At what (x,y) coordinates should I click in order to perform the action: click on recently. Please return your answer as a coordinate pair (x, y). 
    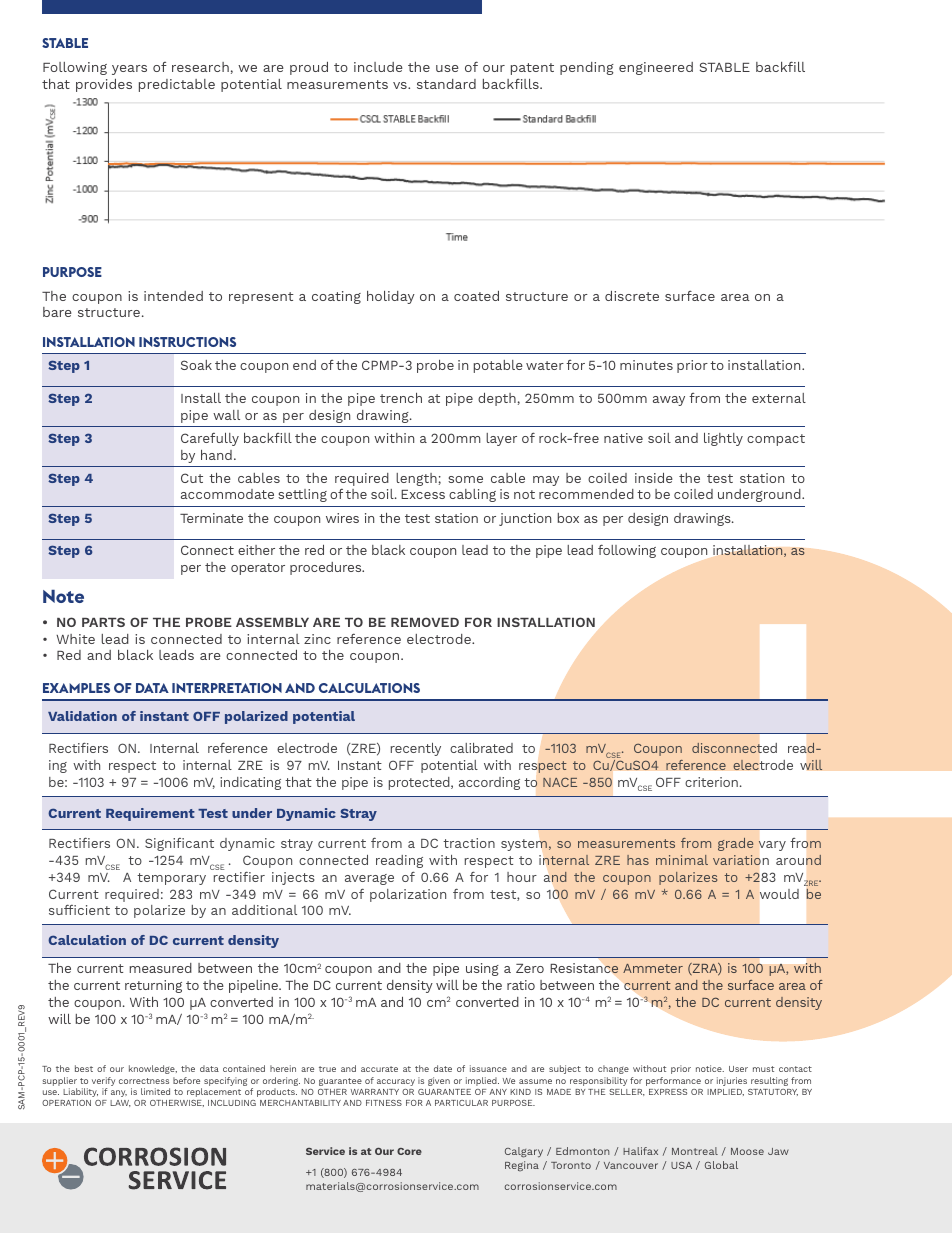
    Looking at the image, I should click on (416, 749).
